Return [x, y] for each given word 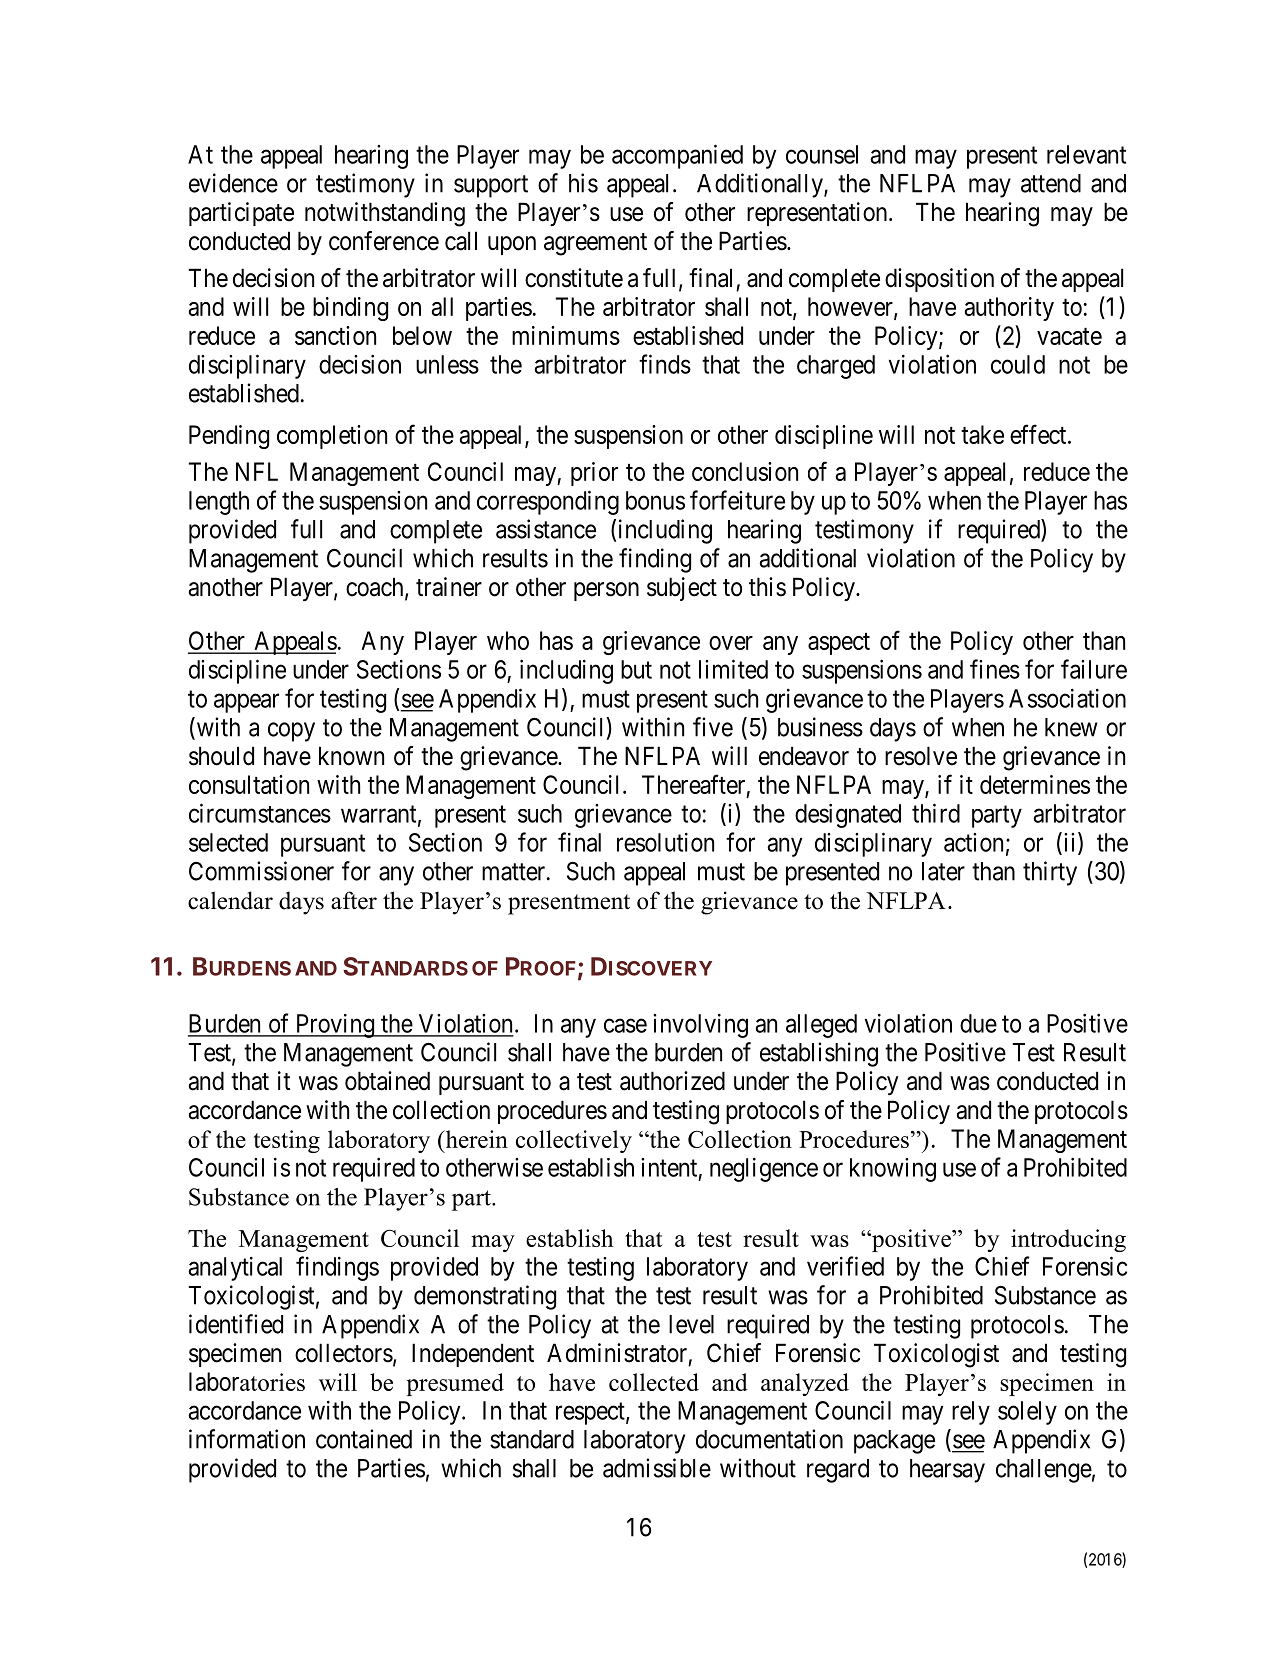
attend [1051, 183]
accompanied [677, 156]
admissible [657, 1468]
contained [364, 1439]
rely [971, 1413]
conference [384, 241]
